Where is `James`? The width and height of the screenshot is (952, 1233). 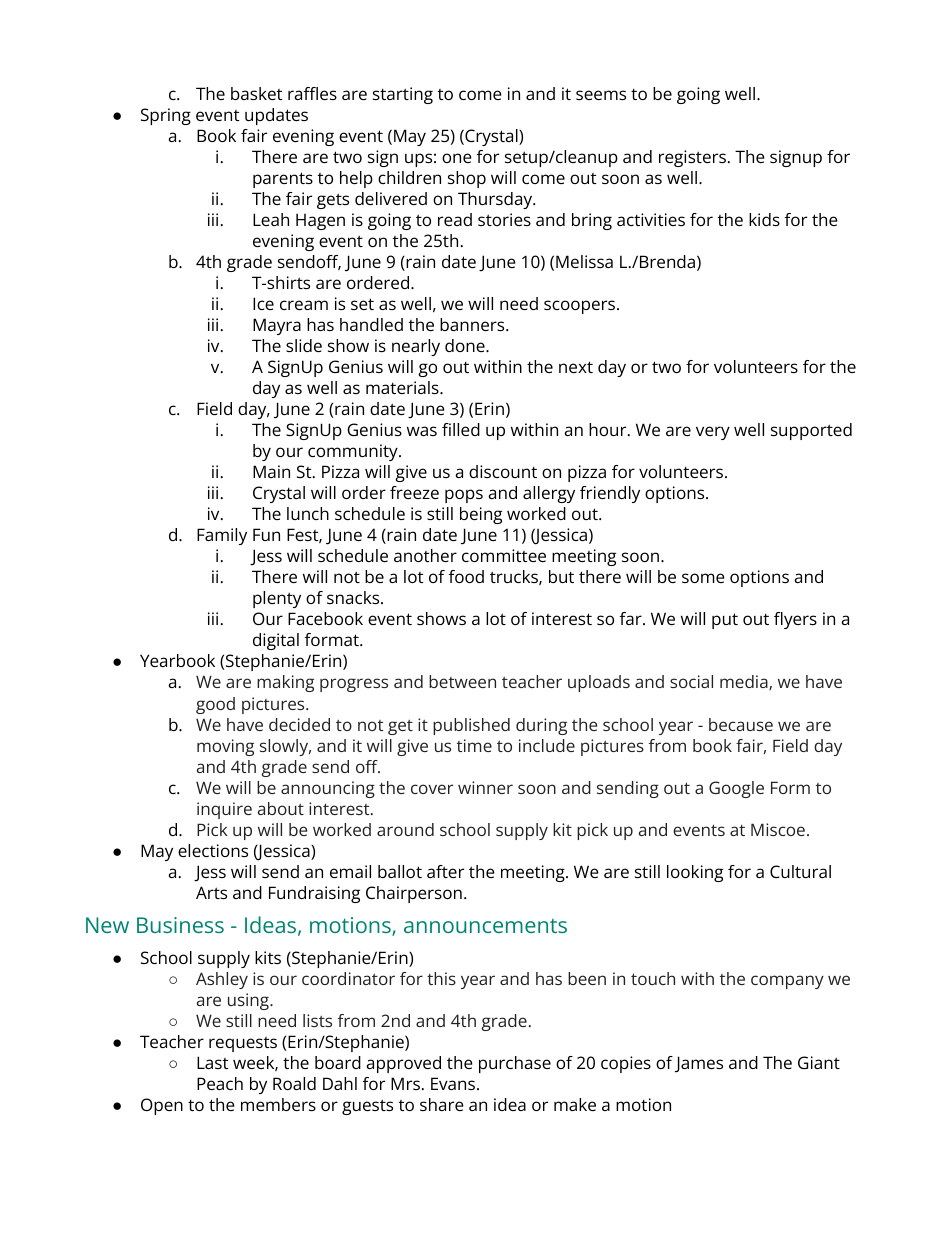
James is located at coordinates (699, 1064).
